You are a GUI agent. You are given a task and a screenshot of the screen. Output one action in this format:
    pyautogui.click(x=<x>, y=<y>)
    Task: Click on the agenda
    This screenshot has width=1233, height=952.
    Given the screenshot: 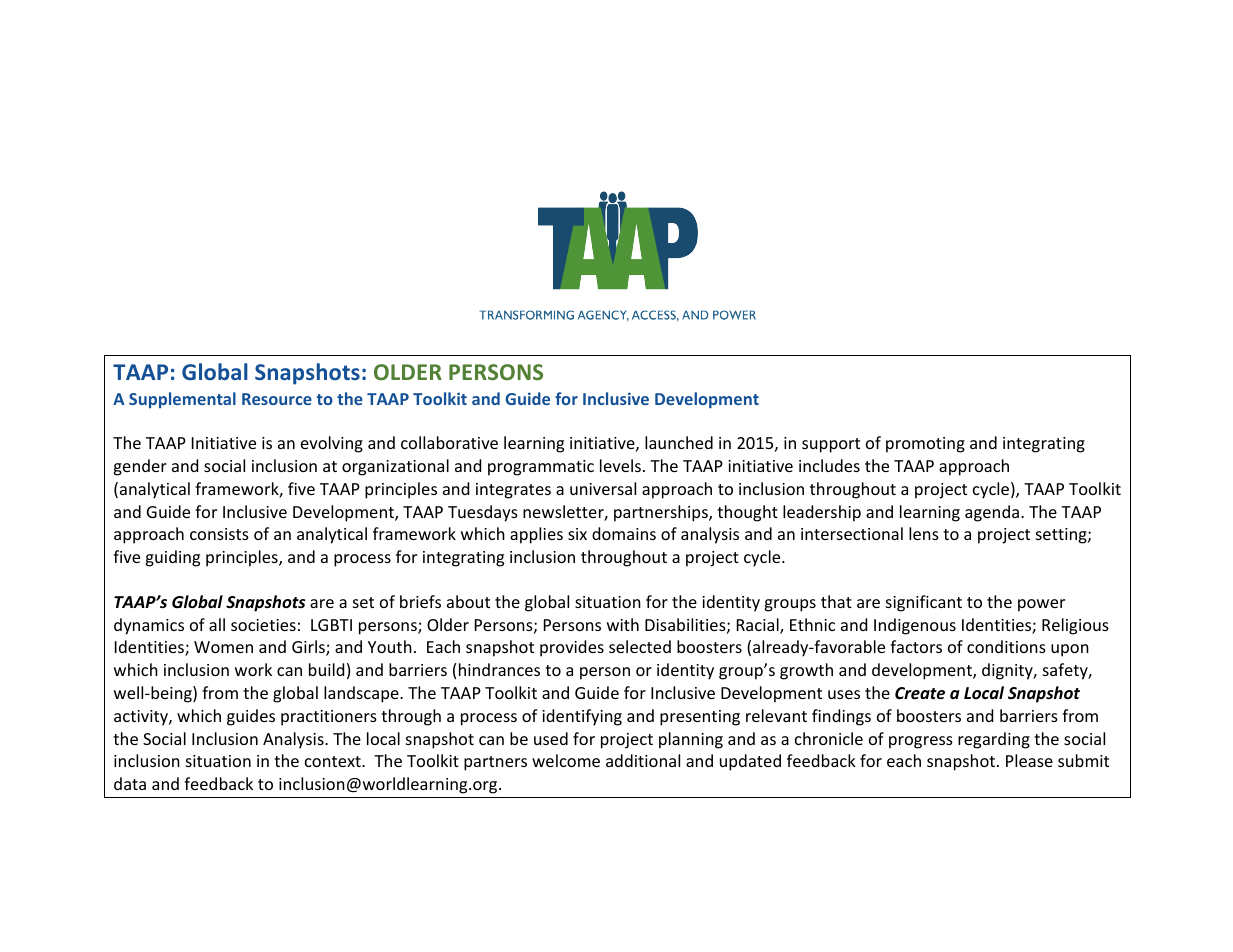 What is the action you would take?
    pyautogui.click(x=992, y=513)
